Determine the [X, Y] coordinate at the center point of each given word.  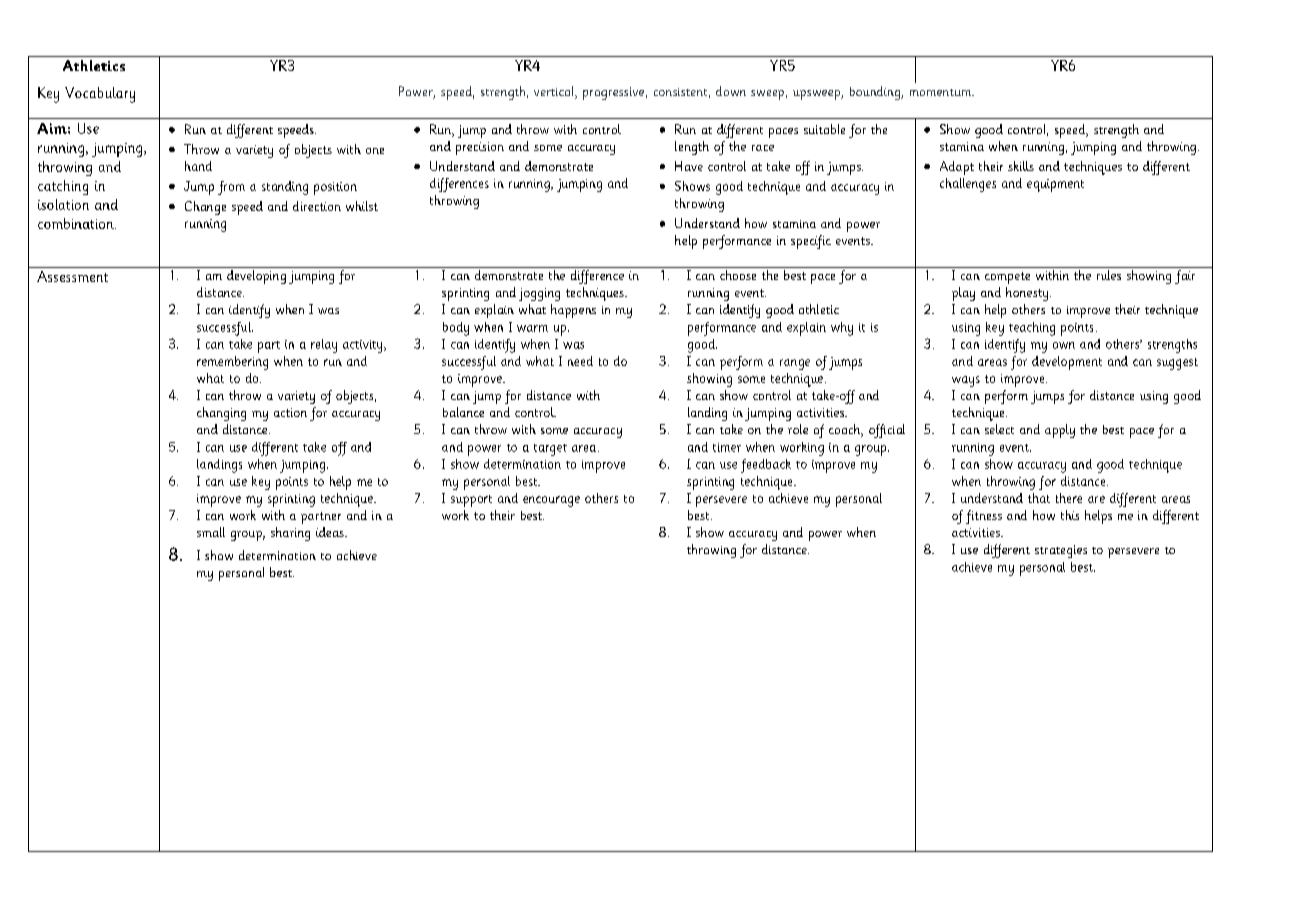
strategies [1061, 551]
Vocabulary [100, 95]
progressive [613, 93]
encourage [551, 501]
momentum [942, 92]
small [211, 532]
